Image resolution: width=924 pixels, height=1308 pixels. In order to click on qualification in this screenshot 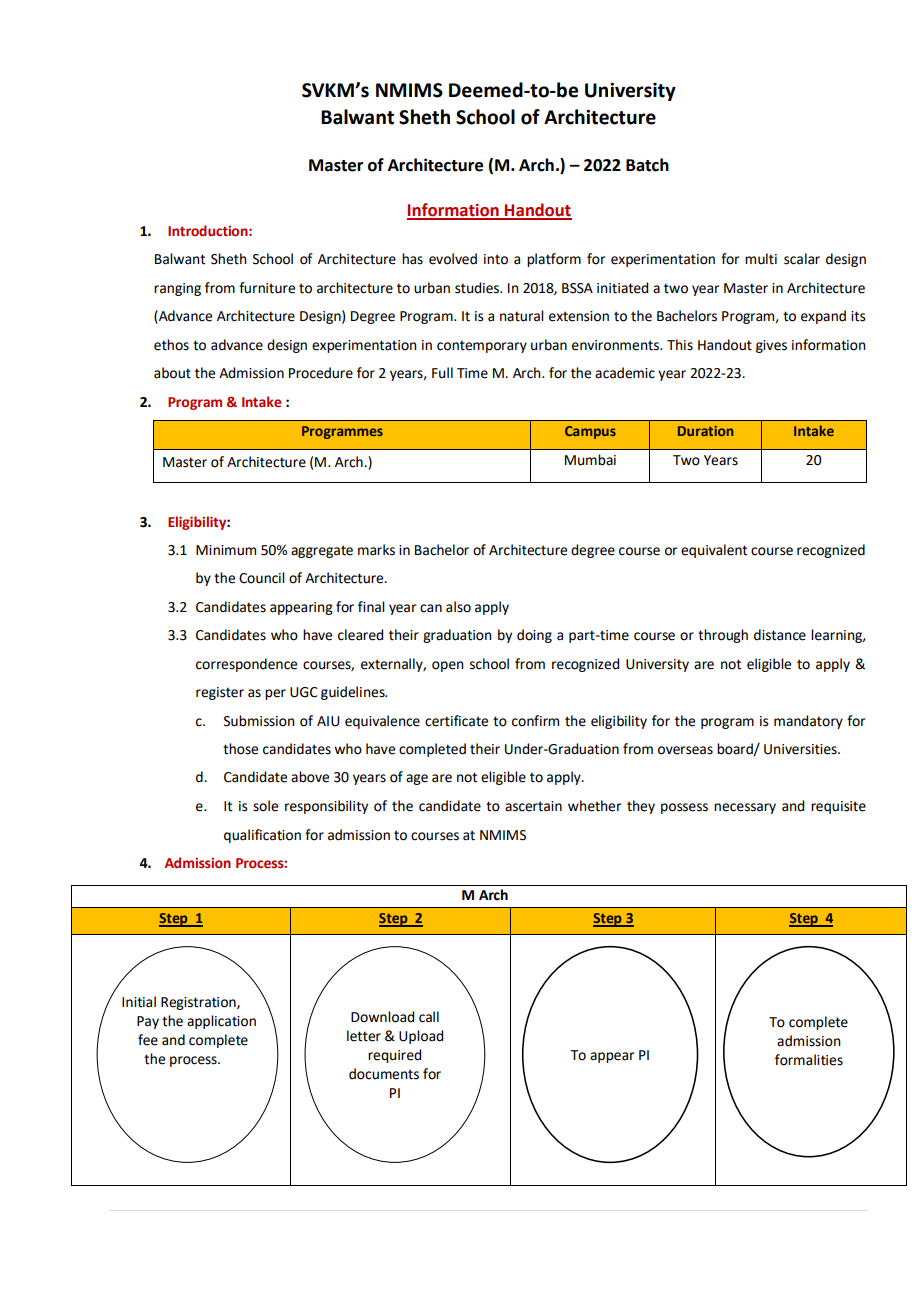, I will do `click(262, 836)`.
